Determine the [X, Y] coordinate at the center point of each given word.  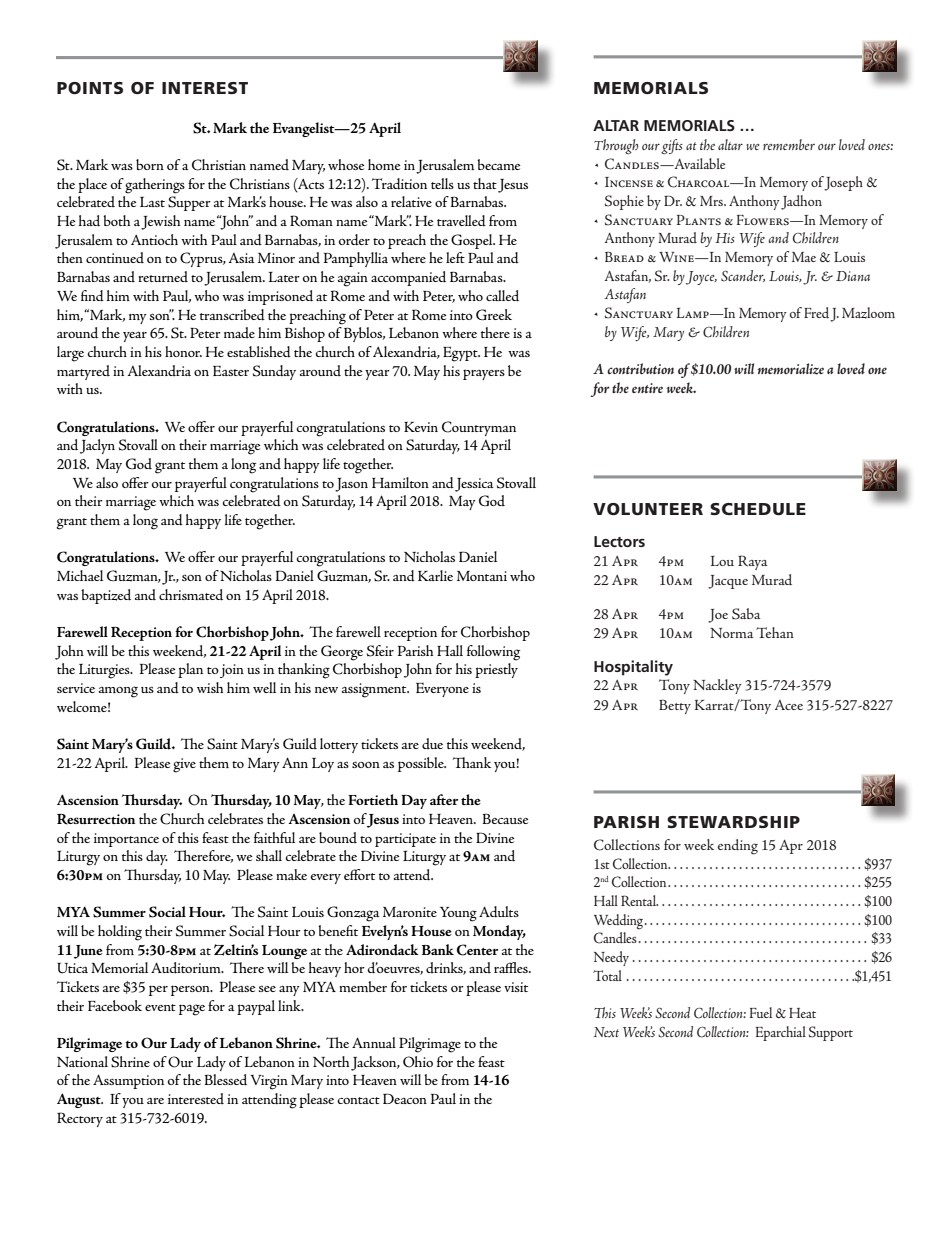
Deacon [405, 1098]
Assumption [128, 1081]
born [150, 164]
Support [831, 1033]
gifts [672, 146]
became [499, 164]
